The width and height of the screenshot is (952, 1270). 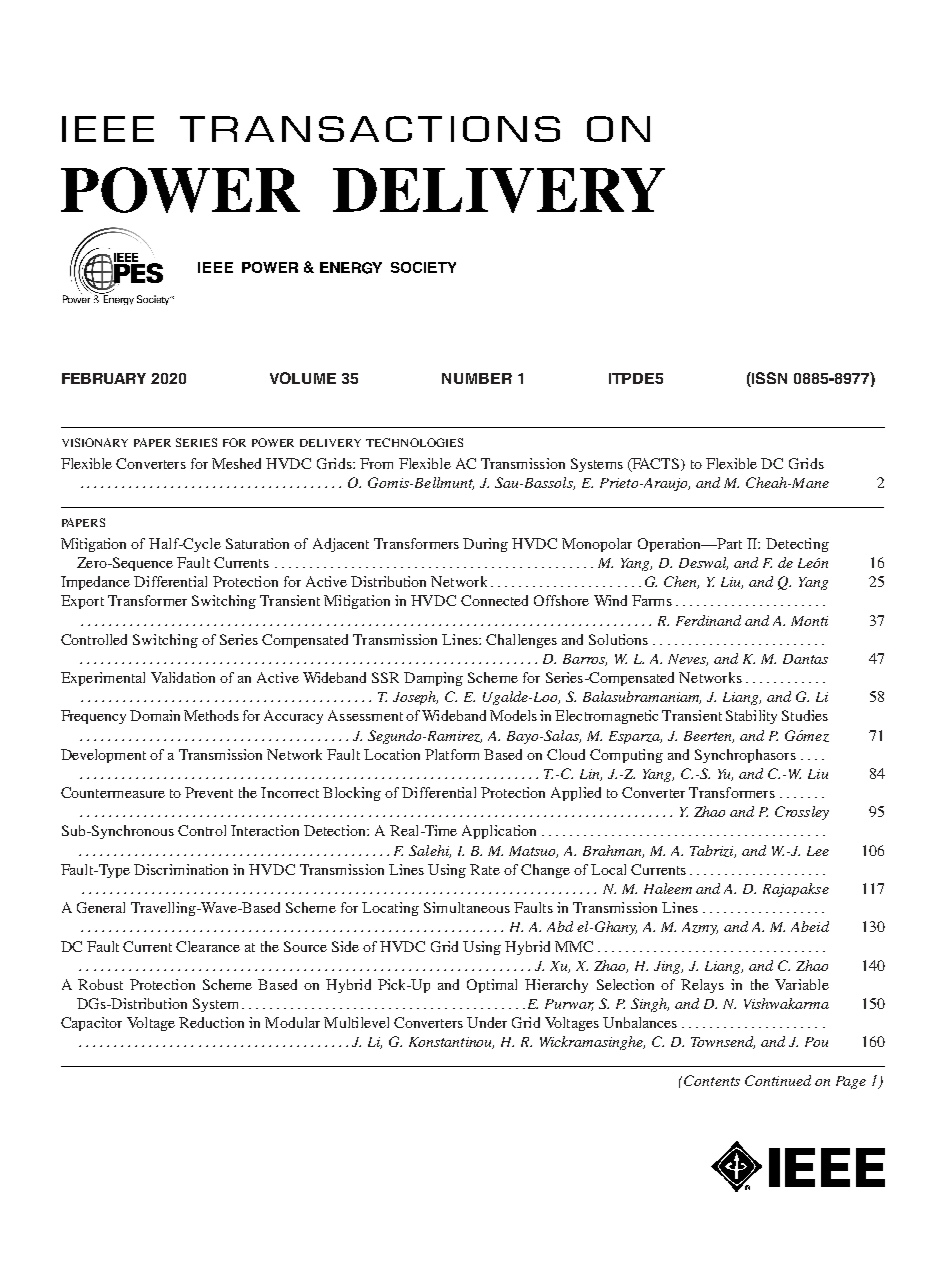 What do you see at coordinates (477, 378) in the screenshot?
I see `NUMBER` at bounding box center [477, 378].
